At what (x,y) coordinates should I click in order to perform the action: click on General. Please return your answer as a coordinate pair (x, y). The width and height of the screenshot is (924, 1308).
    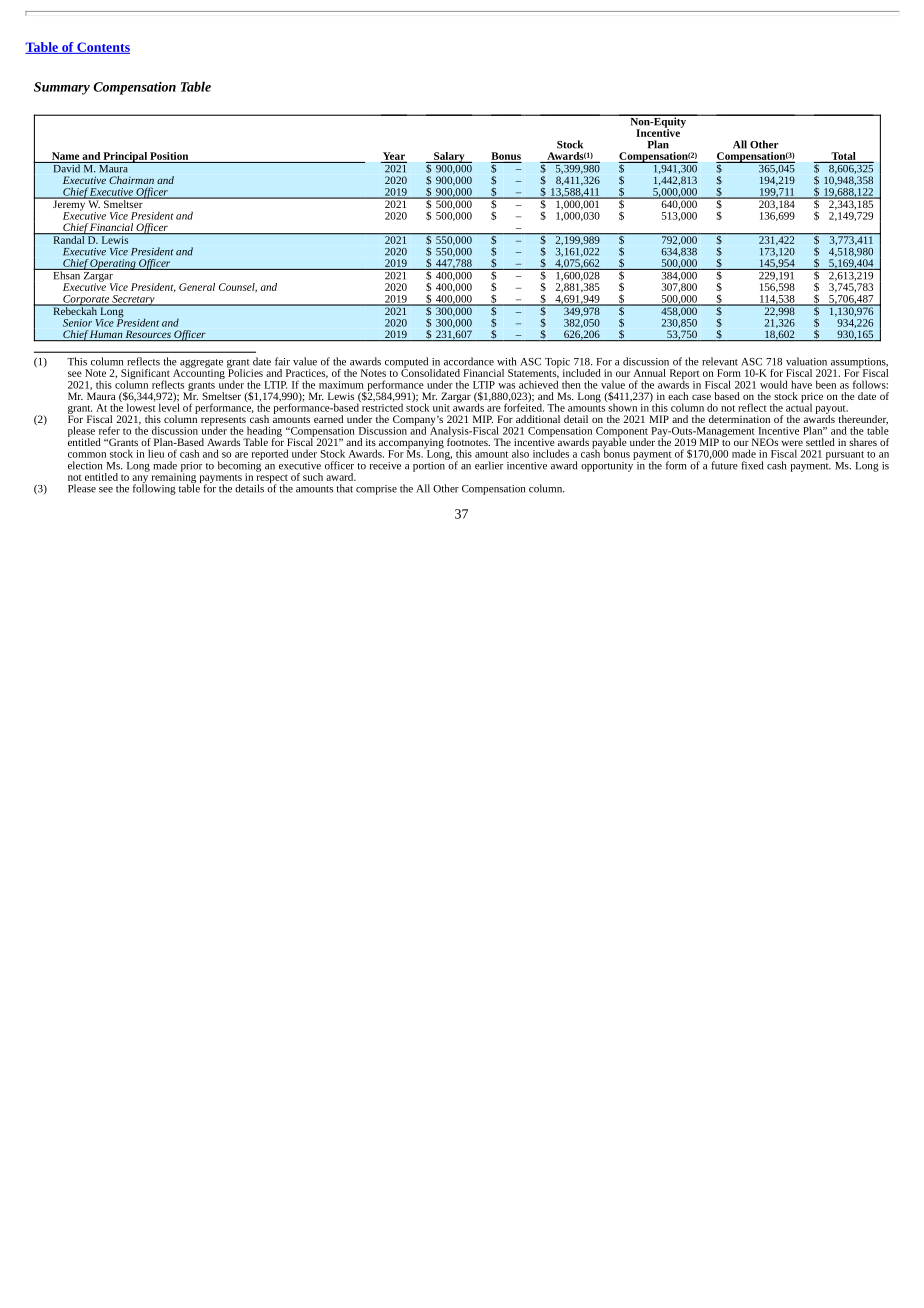
    Looking at the image, I should click on (197, 287).
